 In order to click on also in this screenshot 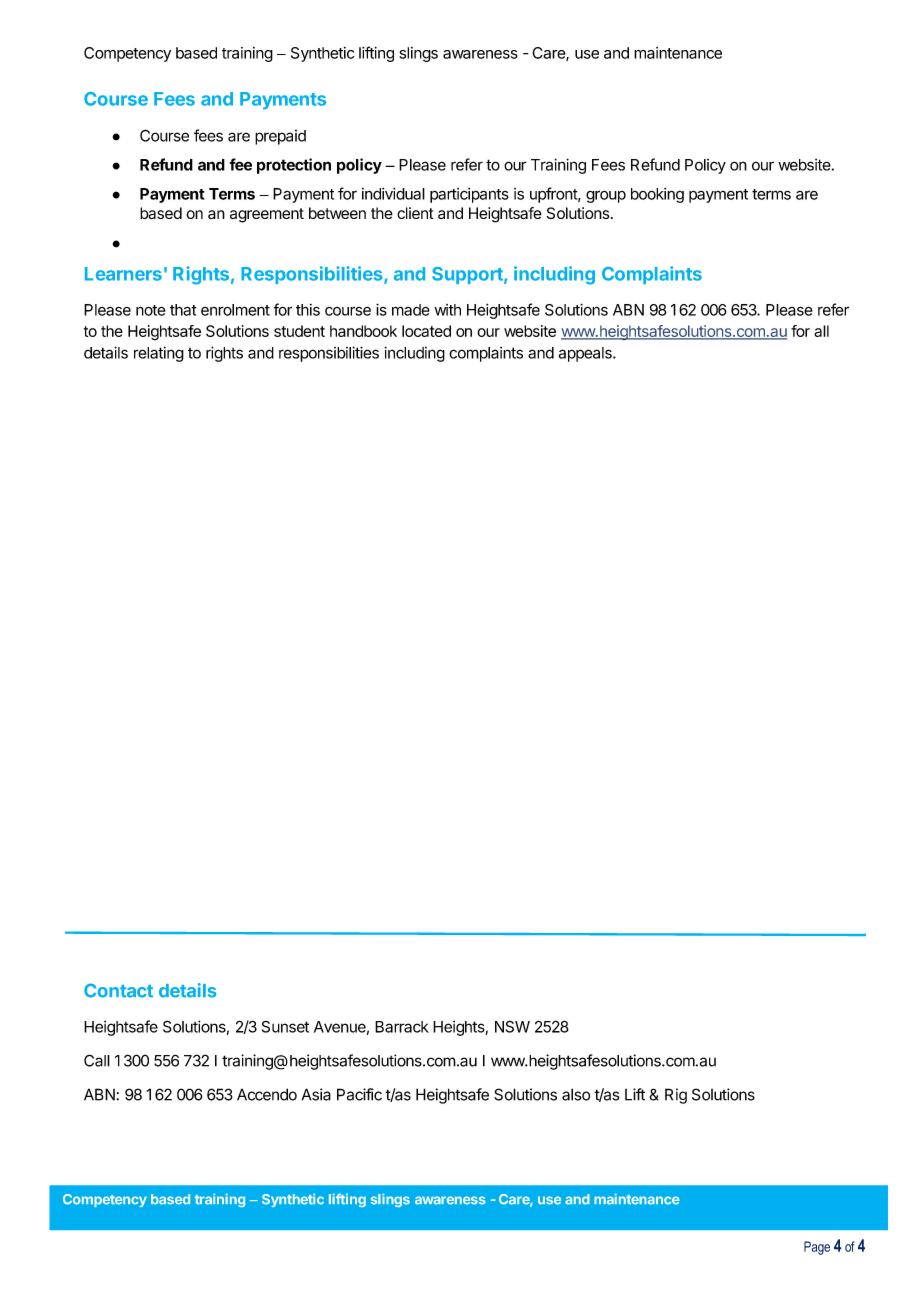, I will do `click(576, 1094)`.
